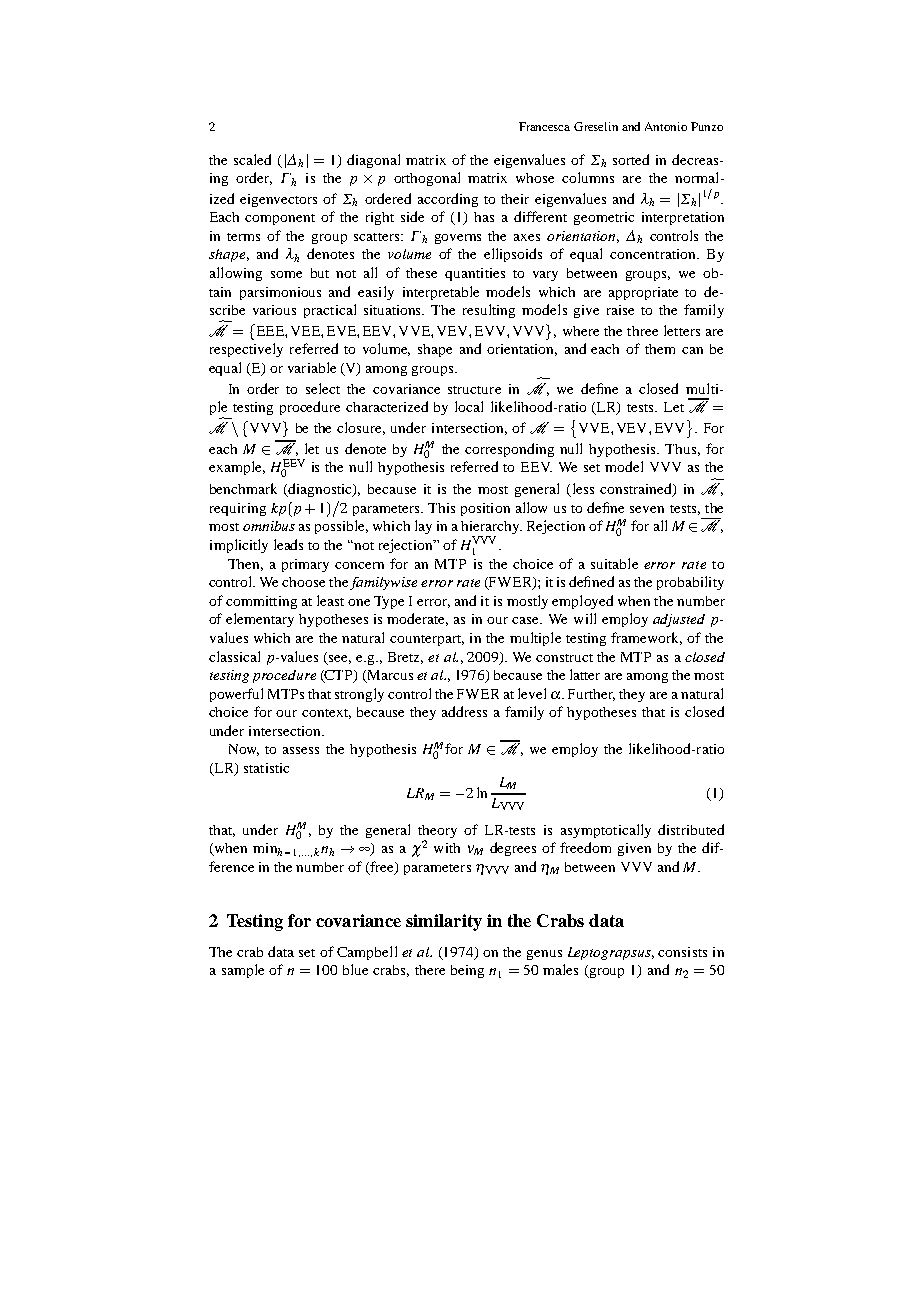  Describe the element at coordinates (646, 638) in the screenshot. I see `framework` at that location.
